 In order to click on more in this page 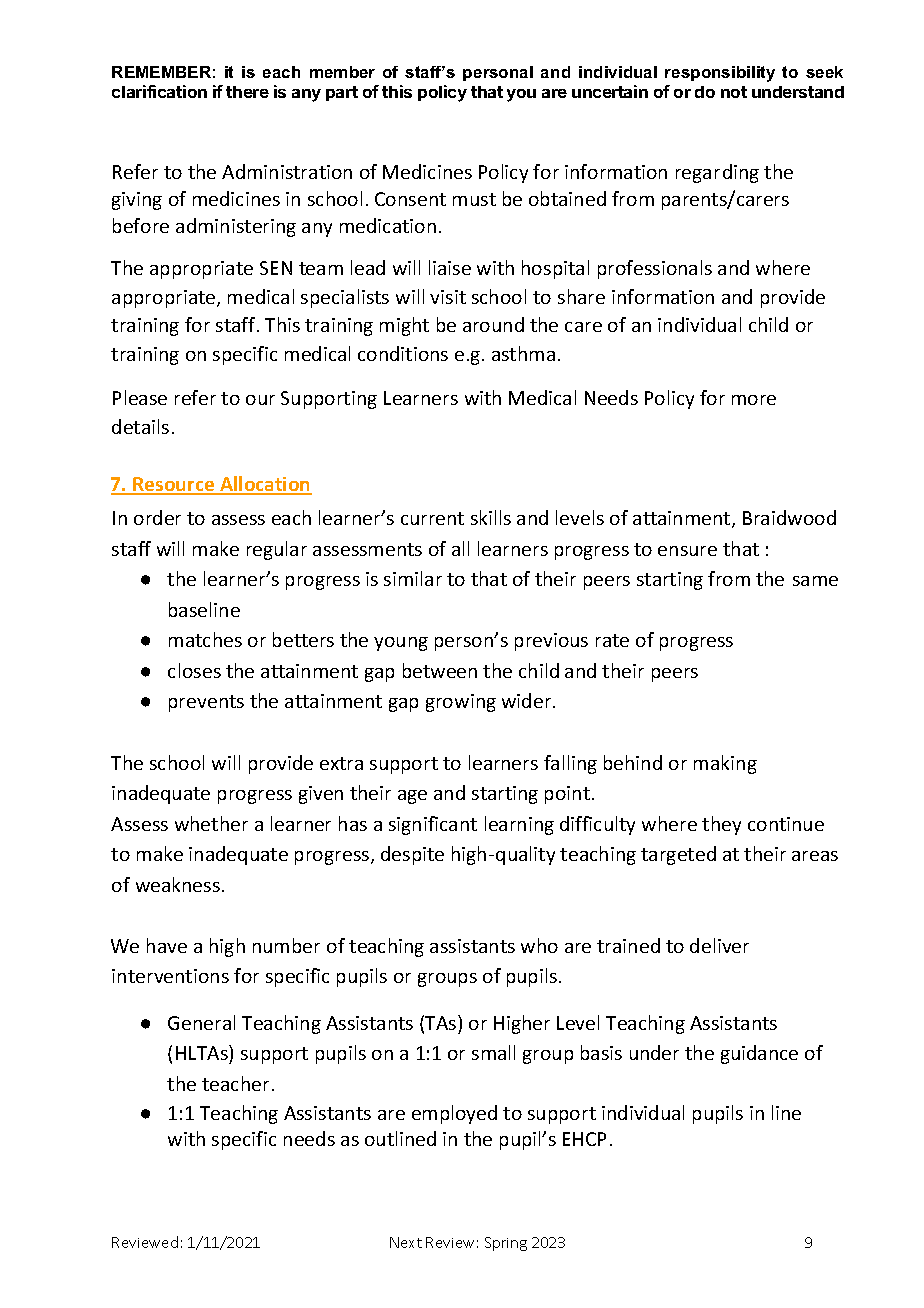, I will do `click(754, 400)`.
